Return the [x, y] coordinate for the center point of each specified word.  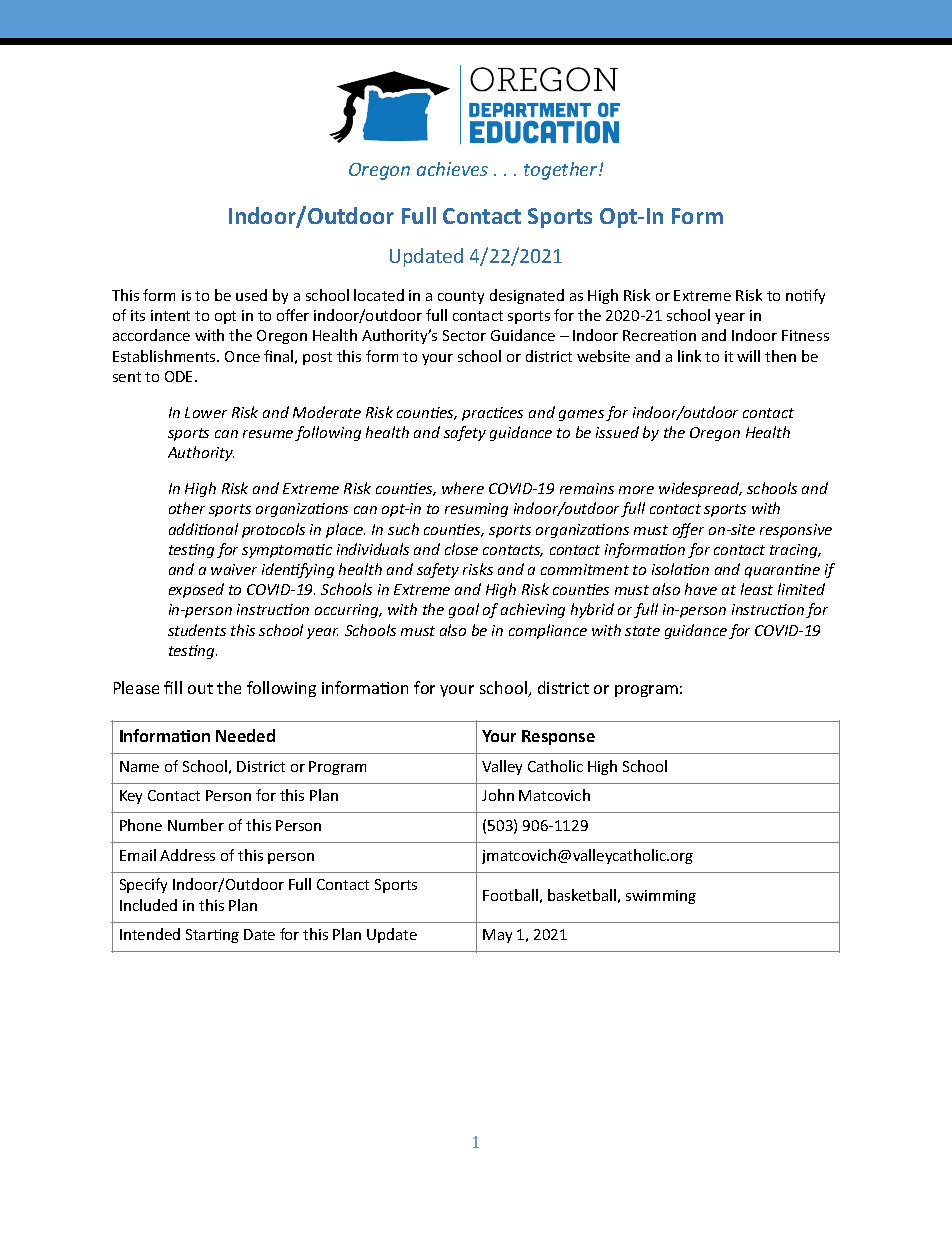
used [251, 295]
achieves [452, 169]
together [562, 171]
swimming [661, 897]
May [497, 936]
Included [148, 905]
